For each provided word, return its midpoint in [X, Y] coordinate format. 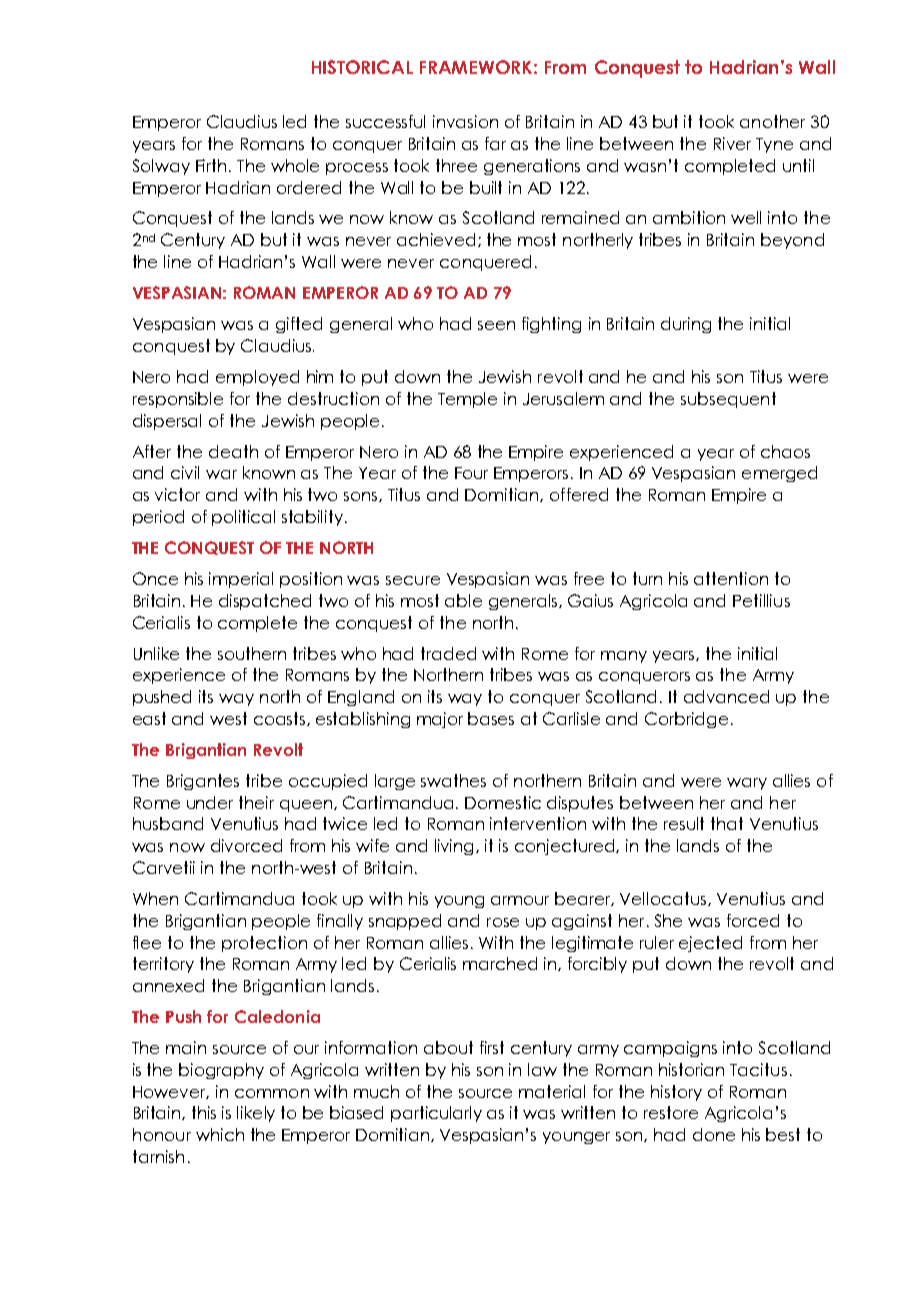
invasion [465, 121]
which [220, 1134]
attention [731, 578]
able [463, 600]
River [732, 143]
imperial [241, 580]
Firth [211, 165]
